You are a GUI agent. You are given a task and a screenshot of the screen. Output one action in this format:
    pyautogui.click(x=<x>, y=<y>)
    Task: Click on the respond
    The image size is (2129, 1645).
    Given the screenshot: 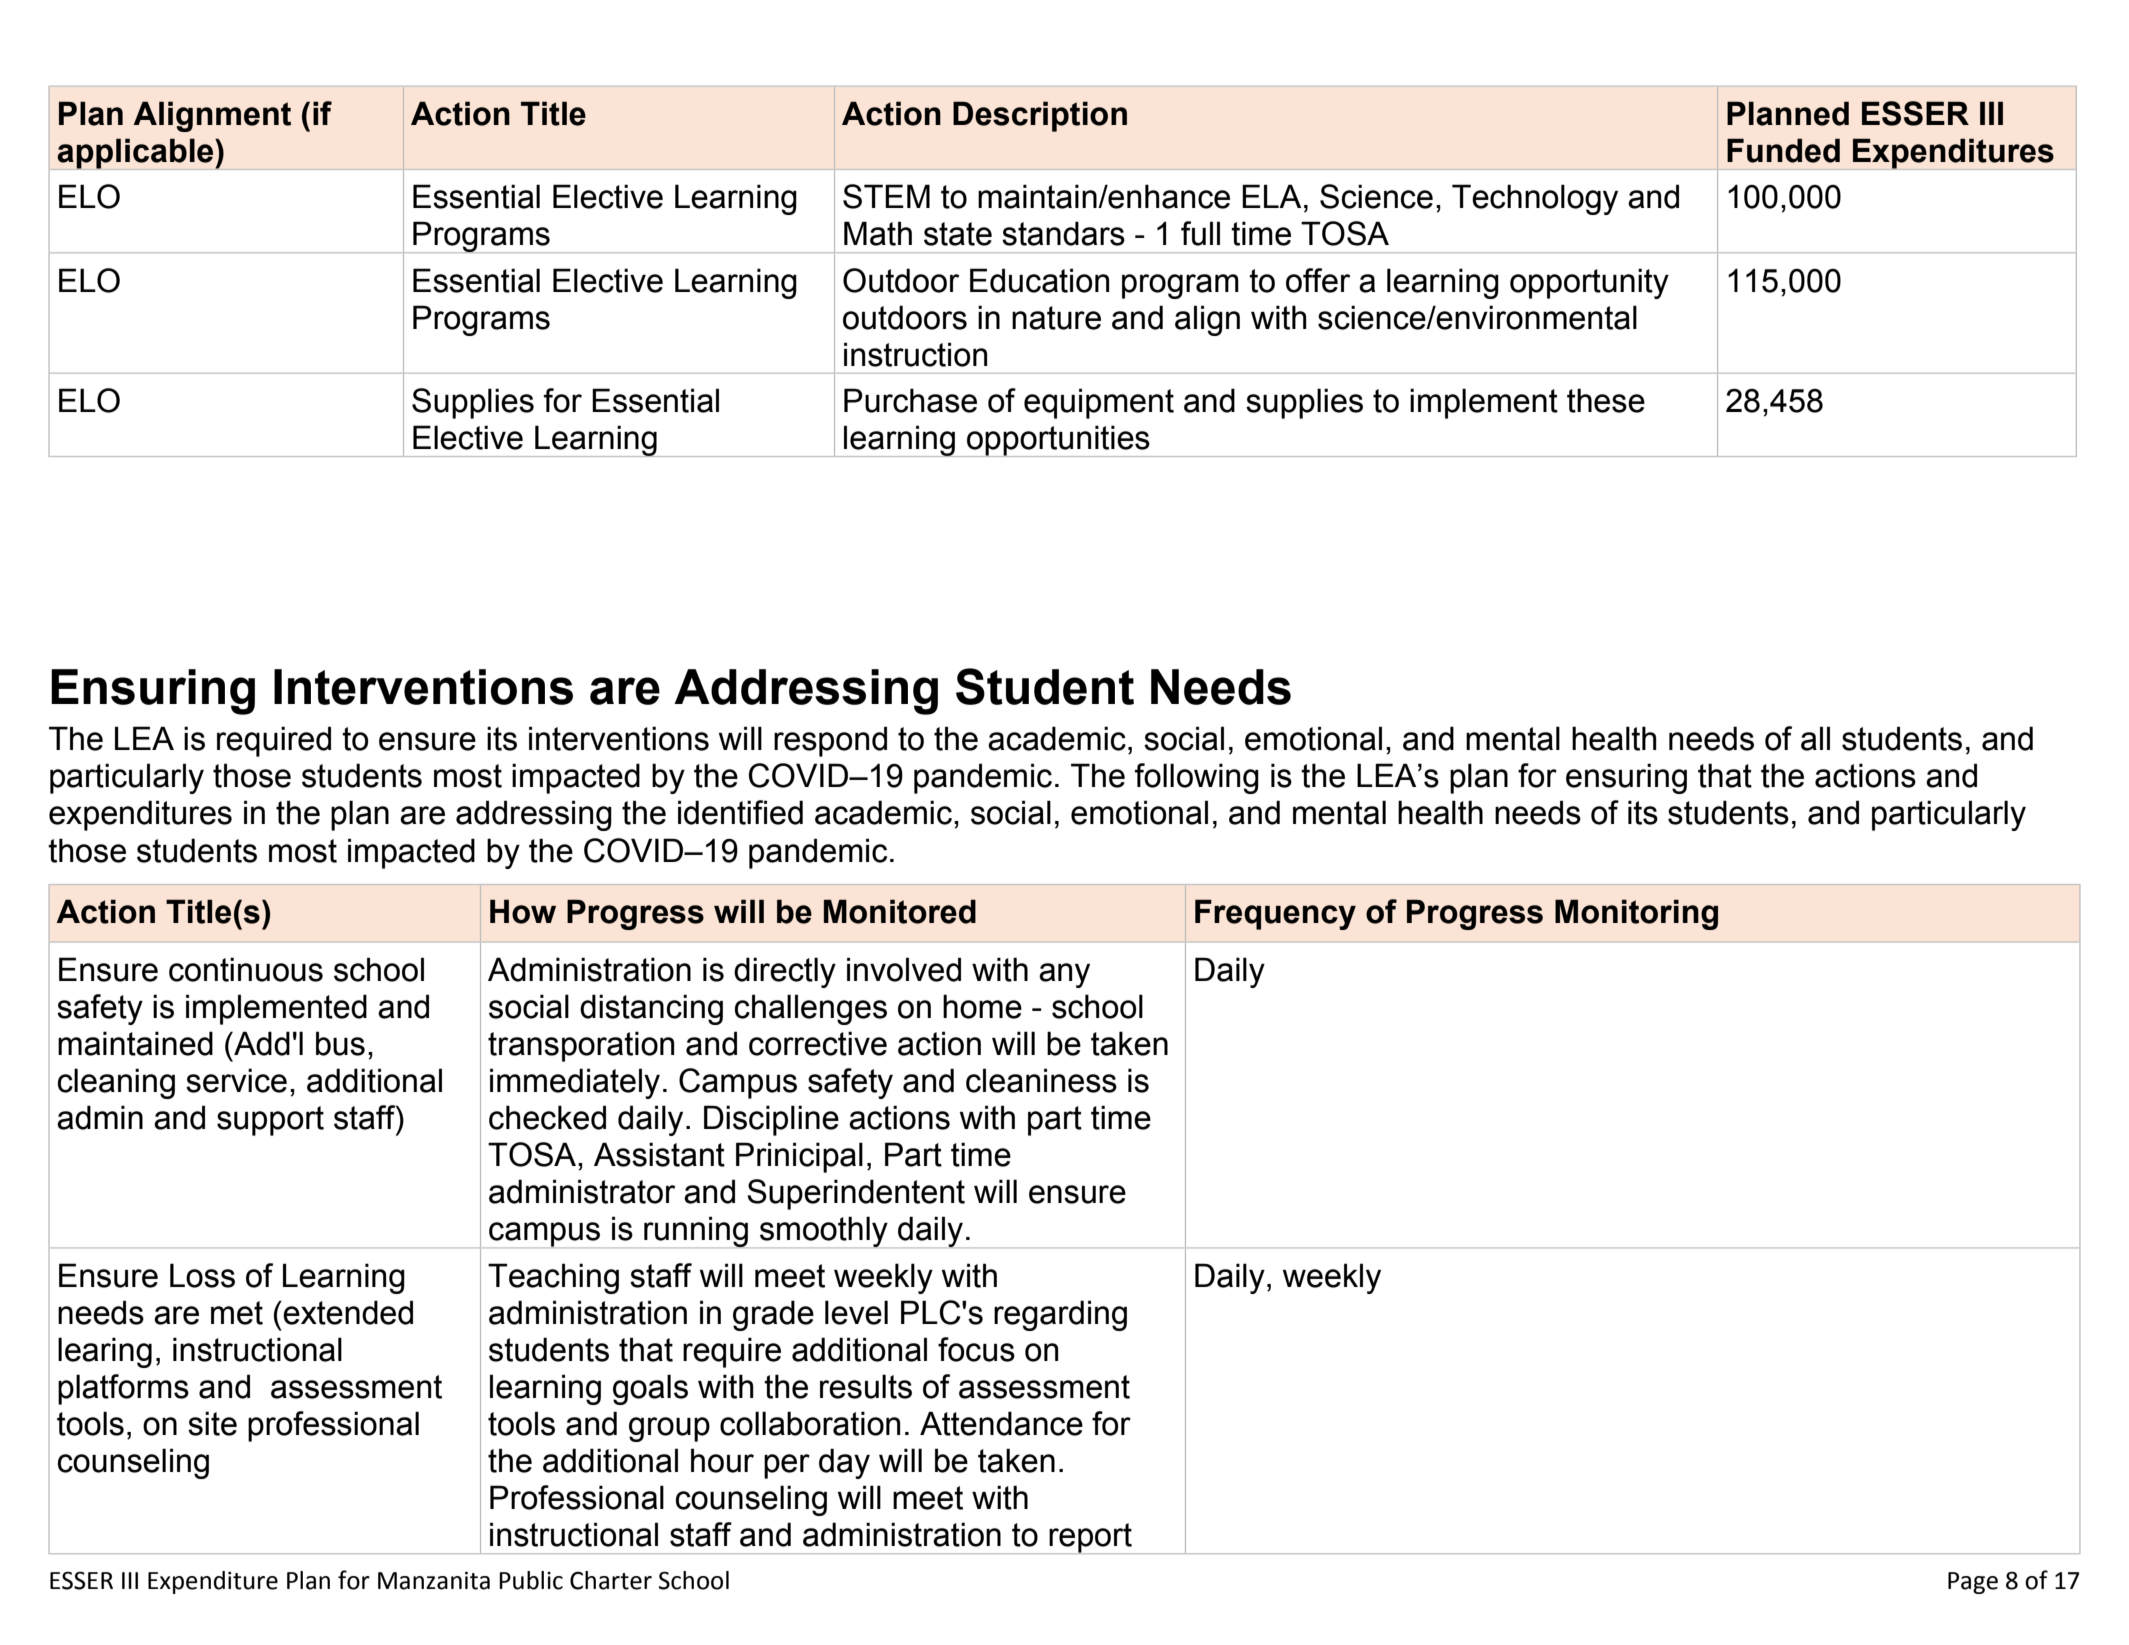 What is the action you would take?
    pyautogui.click(x=830, y=741)
